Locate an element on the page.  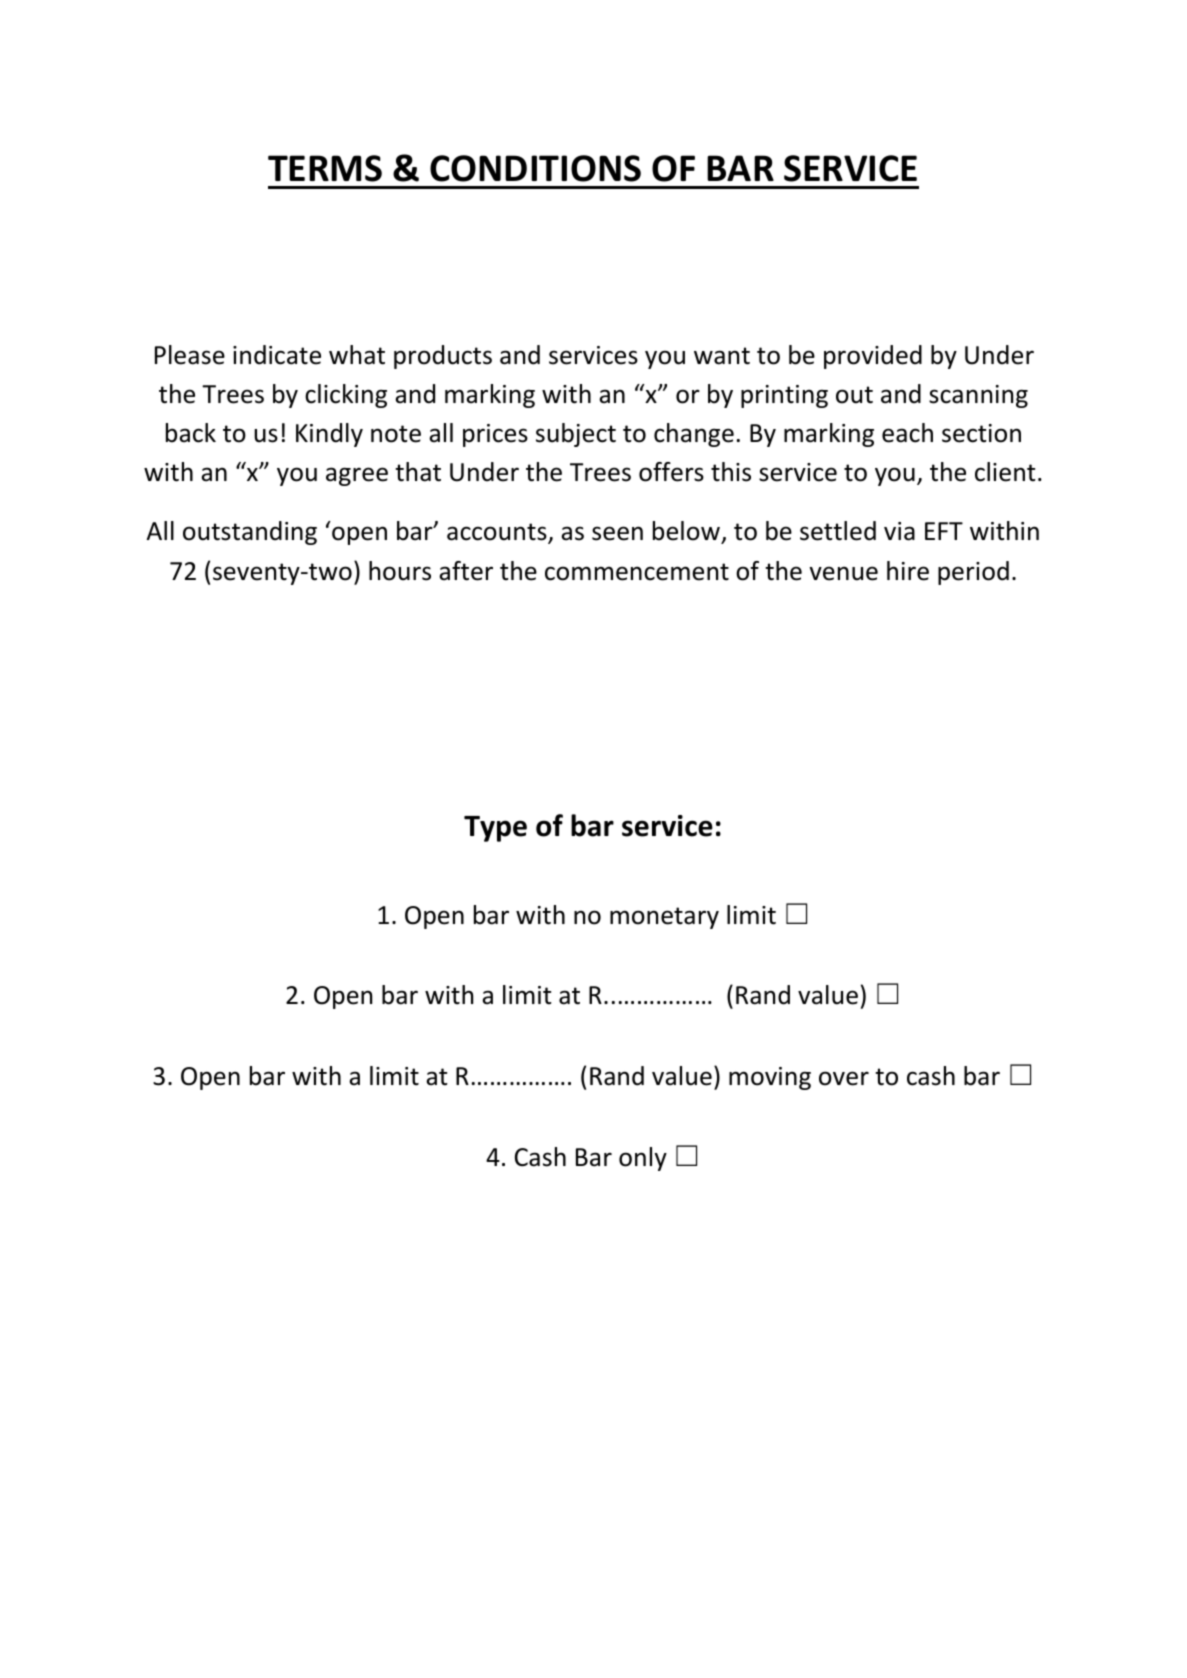
only is located at coordinates (643, 1159).
